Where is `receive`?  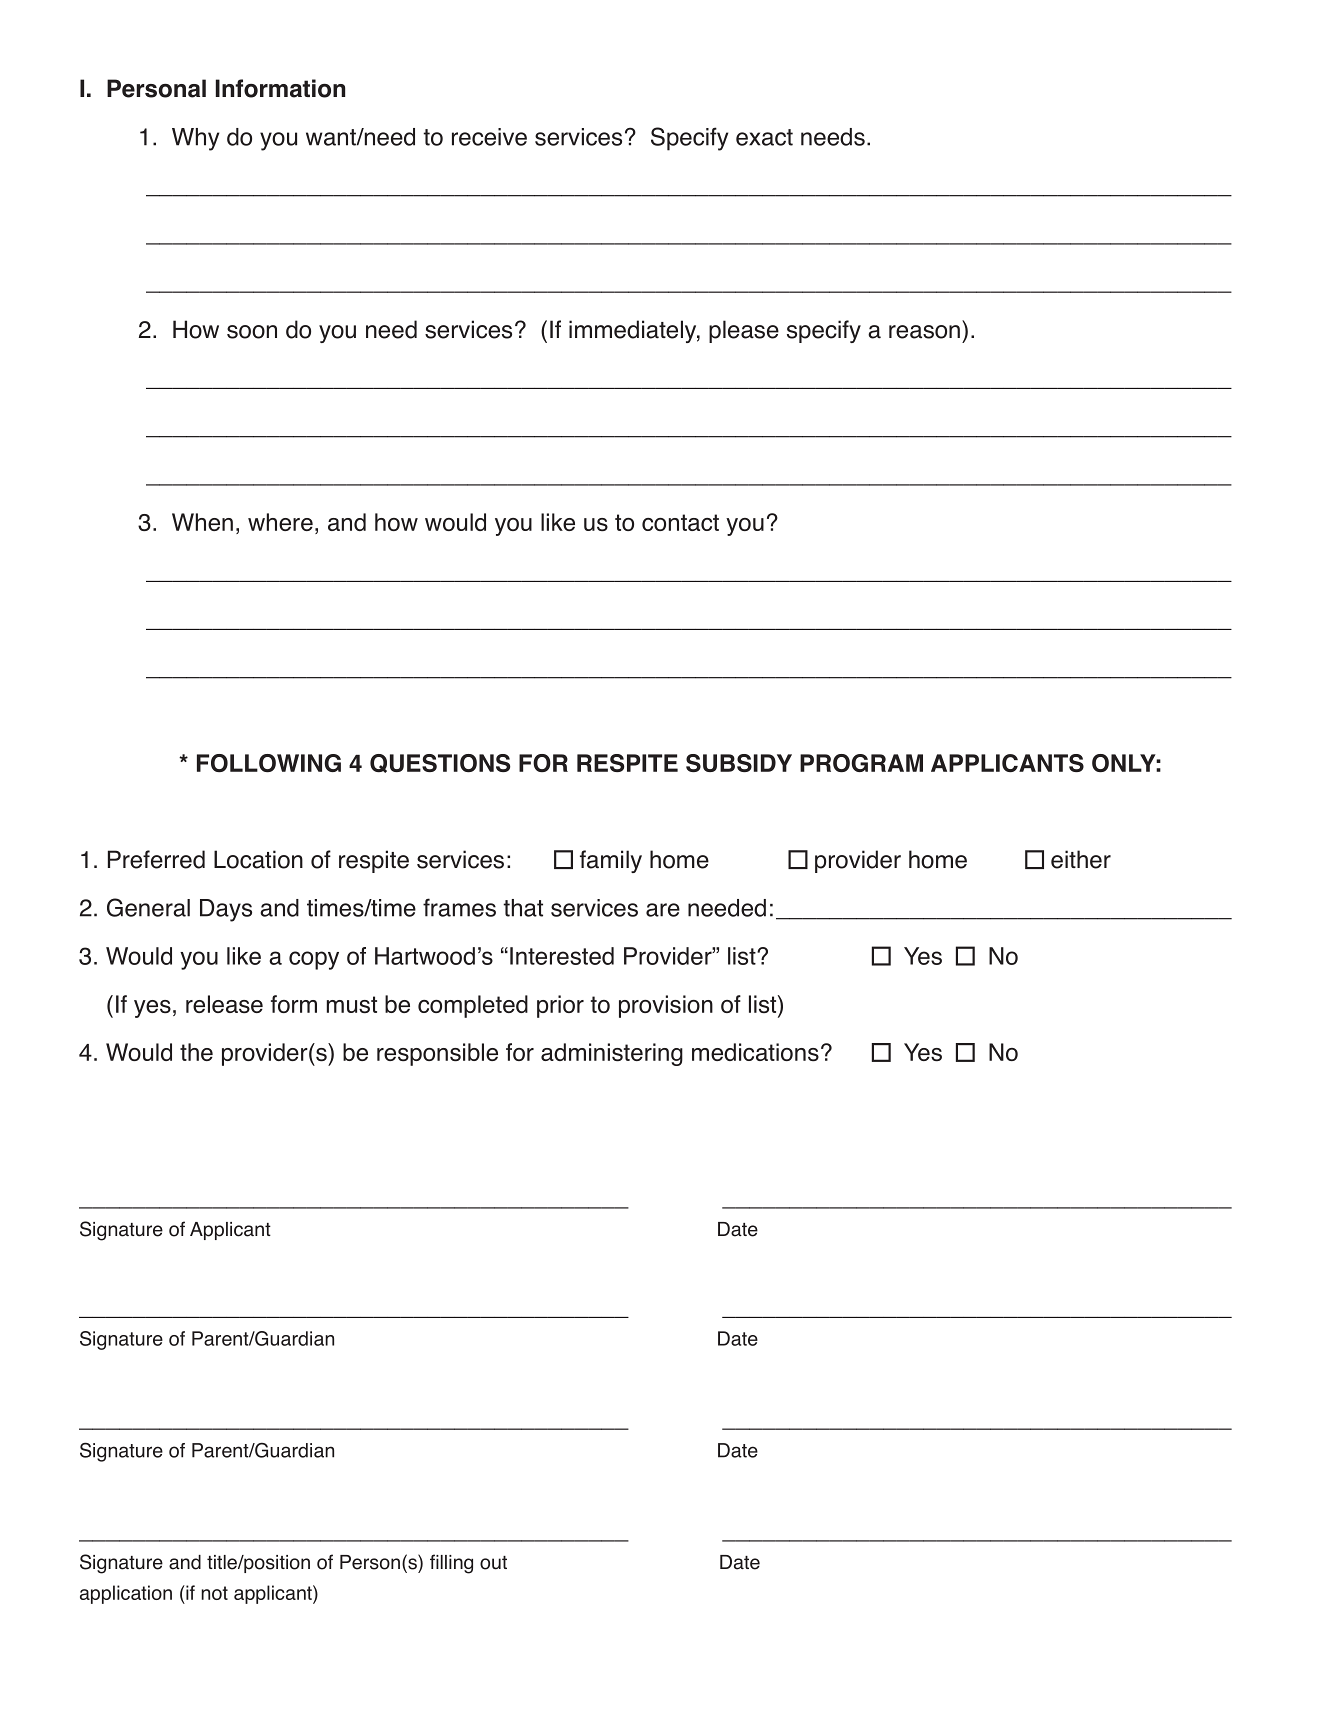
receive is located at coordinates (489, 137).
